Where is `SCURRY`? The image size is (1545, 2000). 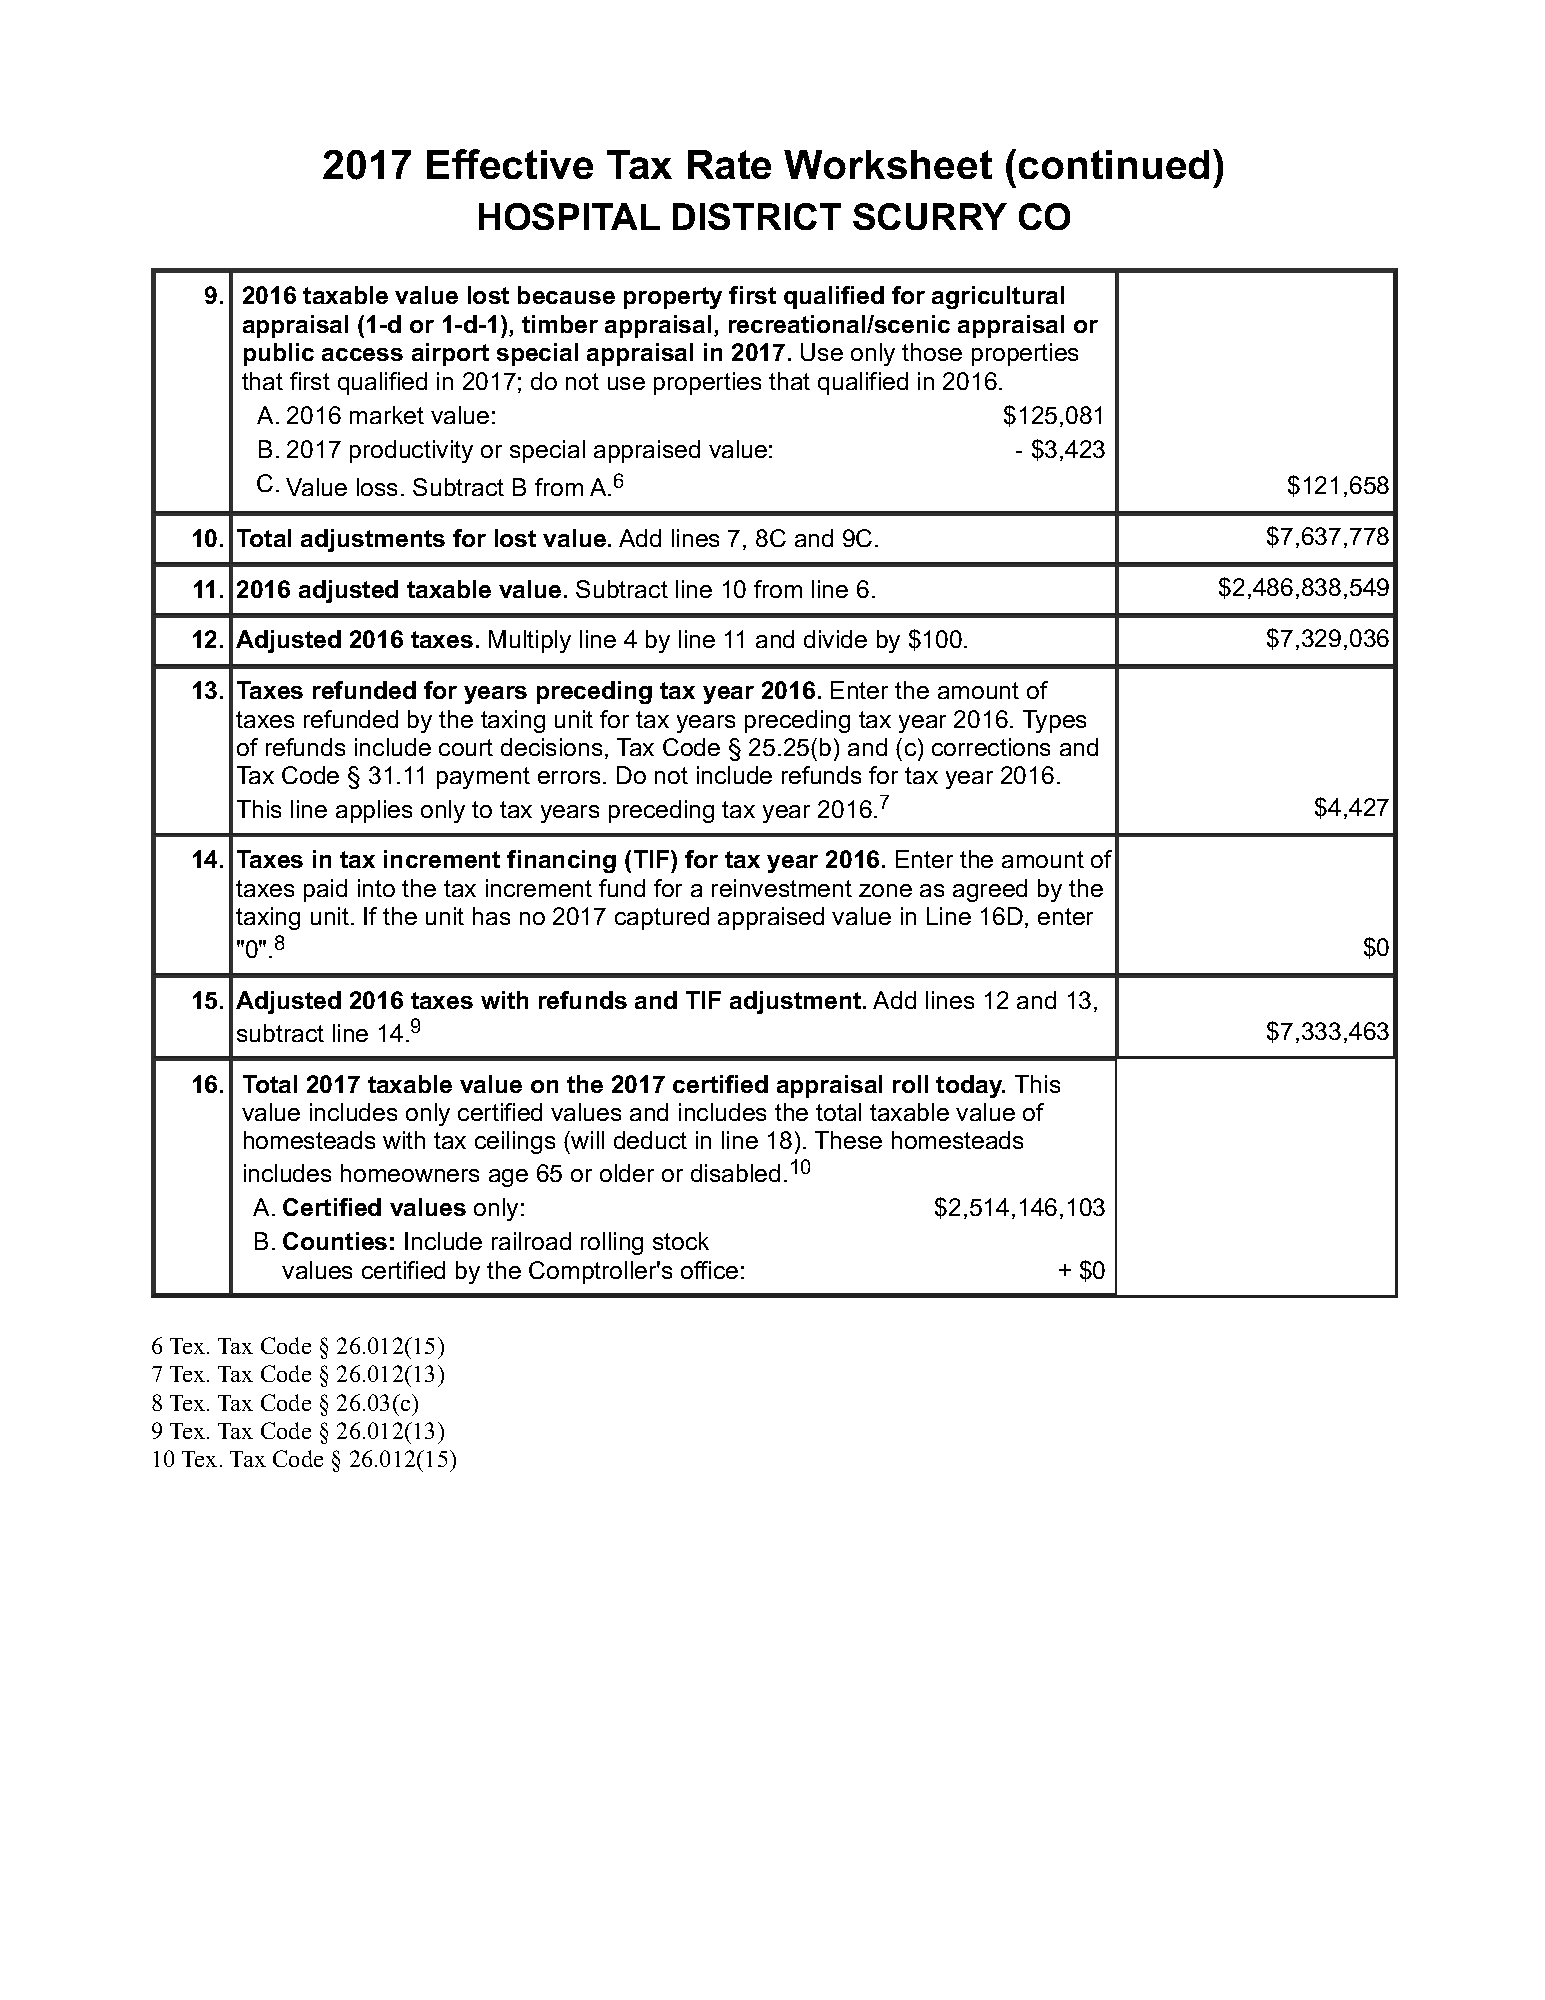
SCURRY is located at coordinates (930, 216).
